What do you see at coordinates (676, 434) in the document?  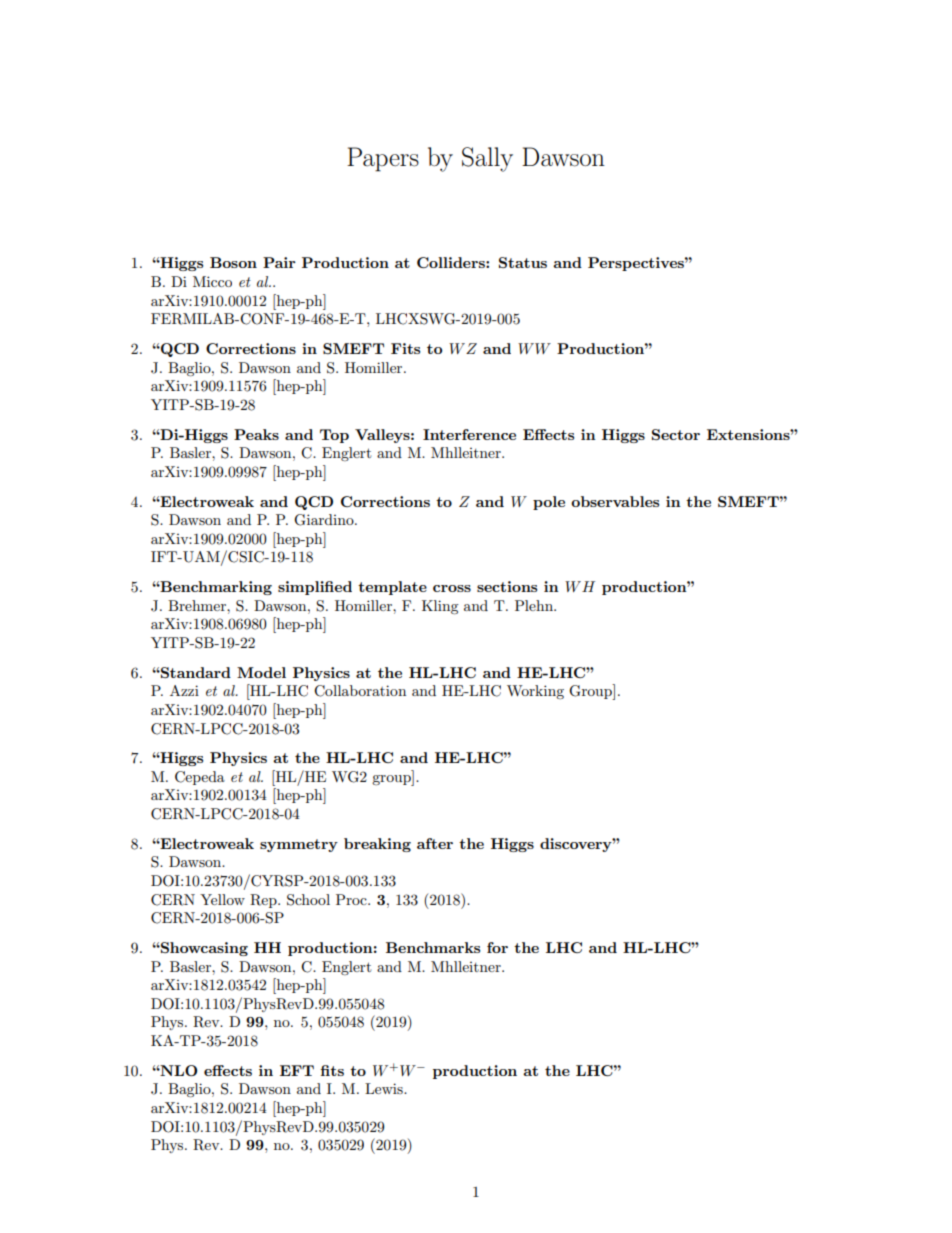 I see `Sector` at bounding box center [676, 434].
